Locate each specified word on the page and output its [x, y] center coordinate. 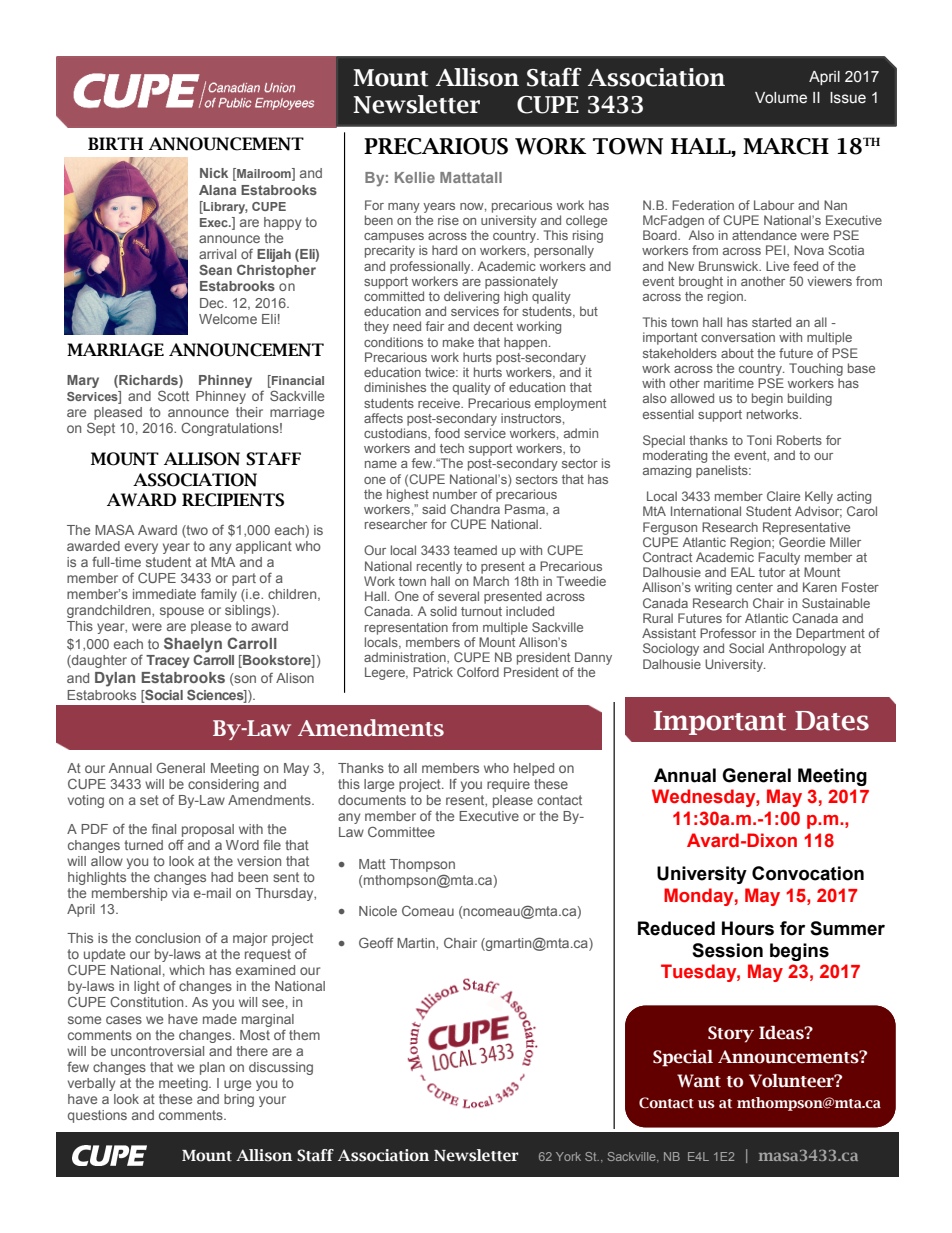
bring [239, 1100]
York [568, 1156]
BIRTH [115, 143]
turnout [481, 611]
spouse [182, 612]
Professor [728, 633]
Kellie [415, 177]
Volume [781, 98]
